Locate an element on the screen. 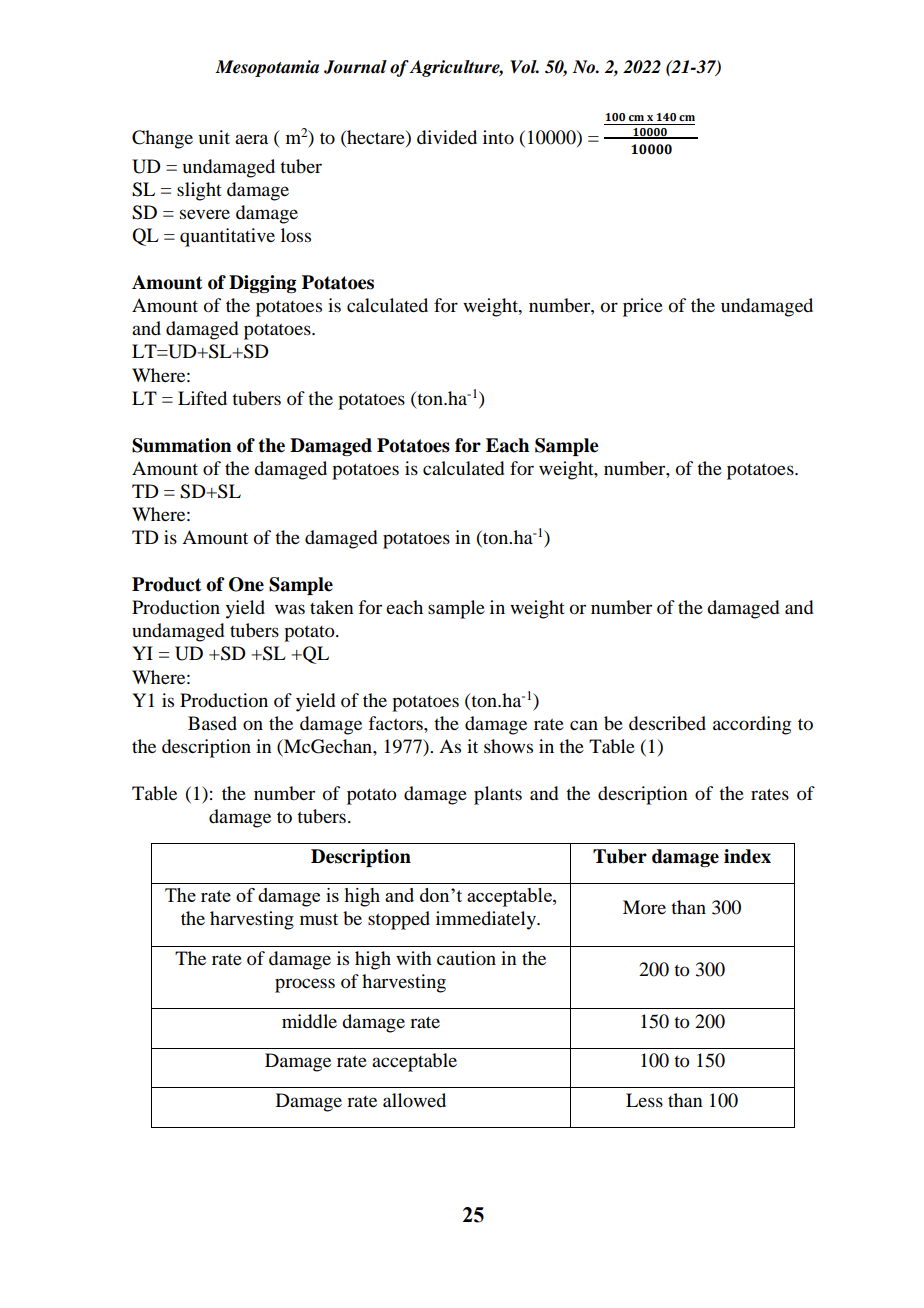 Image resolution: width=924 pixels, height=1308 pixels. allowed is located at coordinates (414, 1100).
